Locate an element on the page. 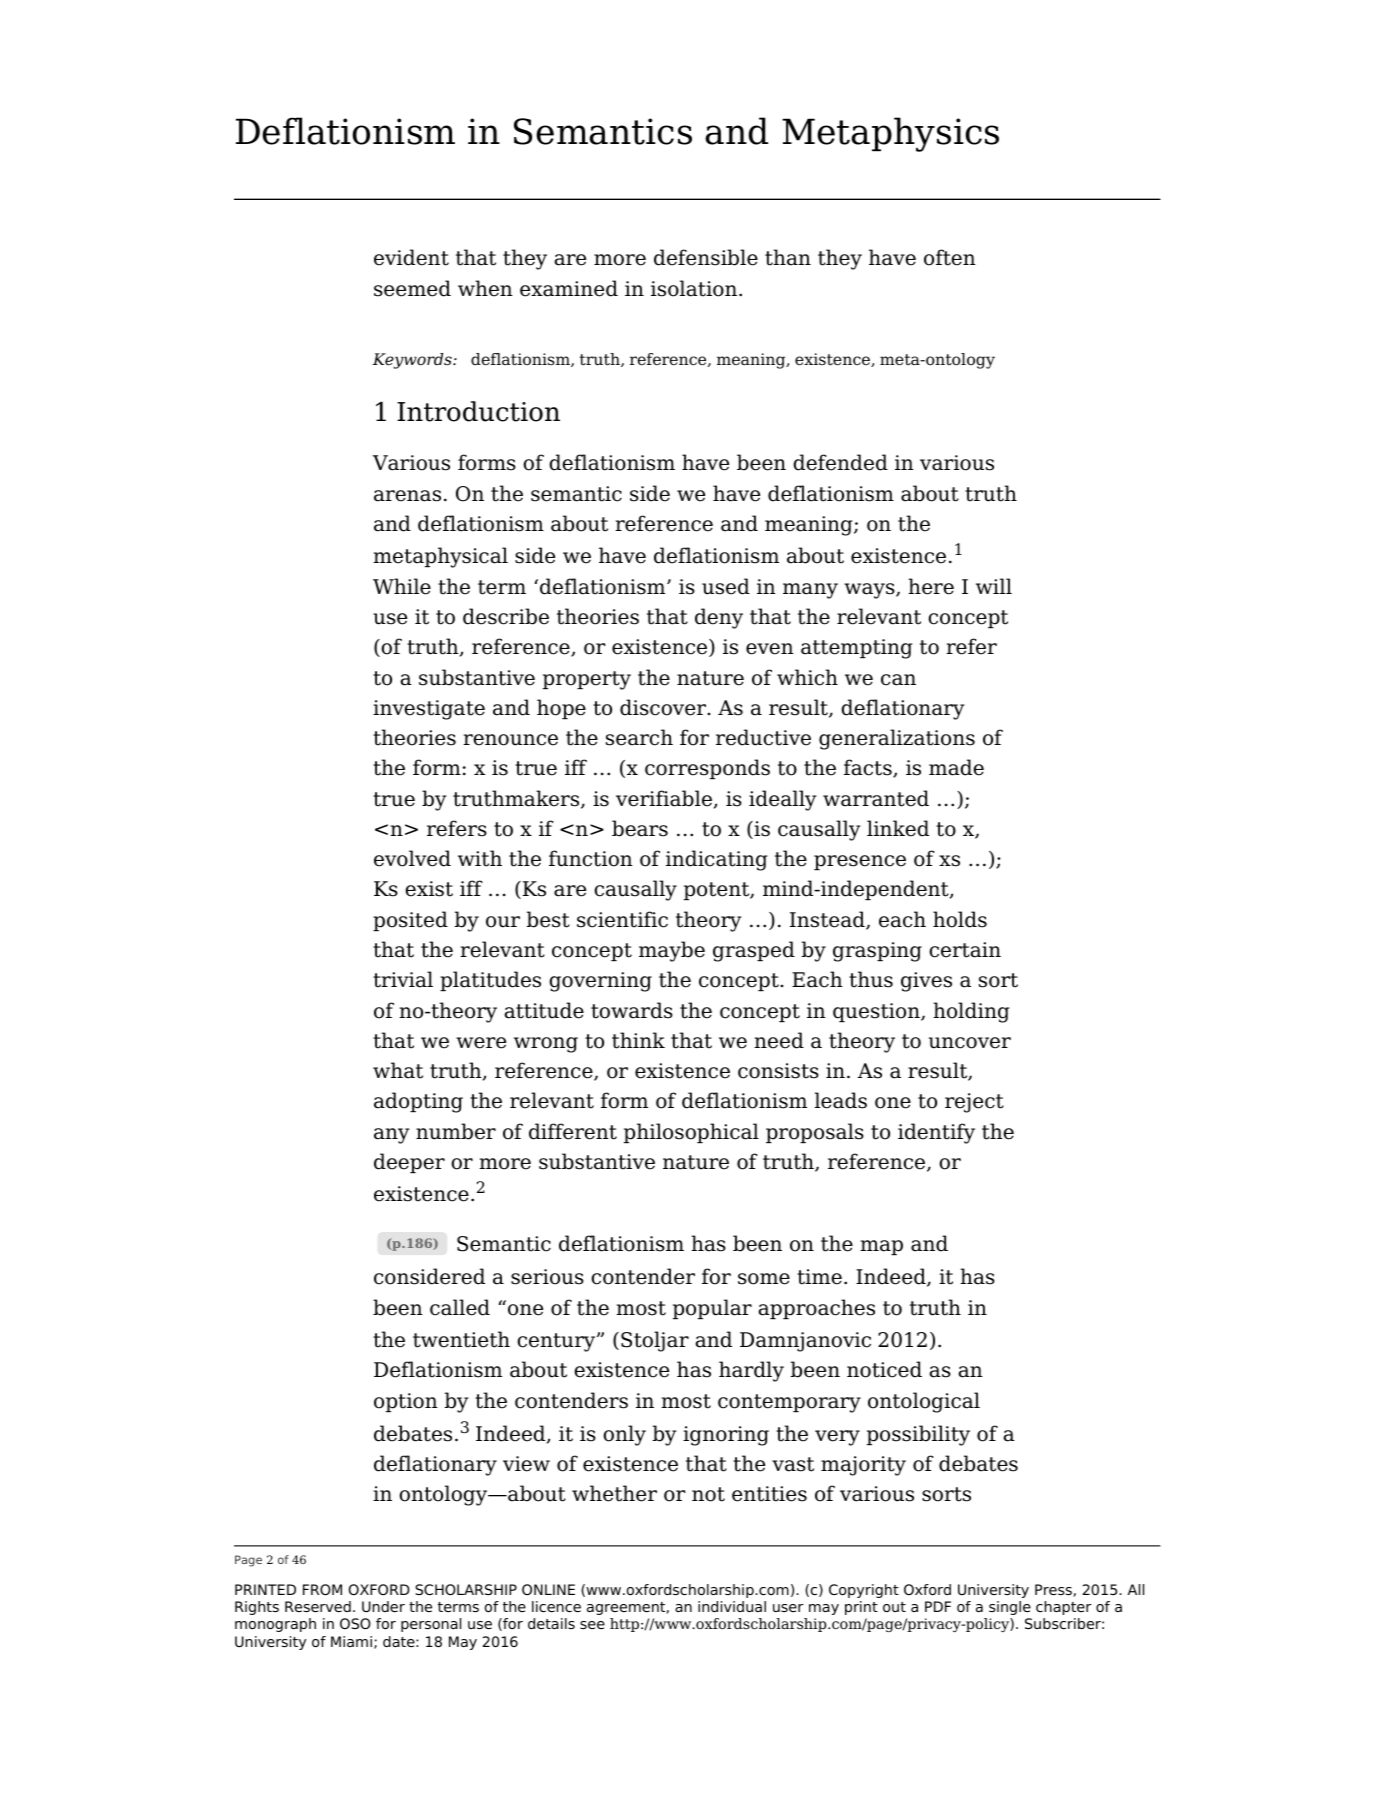 The image size is (1393, 1802). can is located at coordinates (898, 680).
